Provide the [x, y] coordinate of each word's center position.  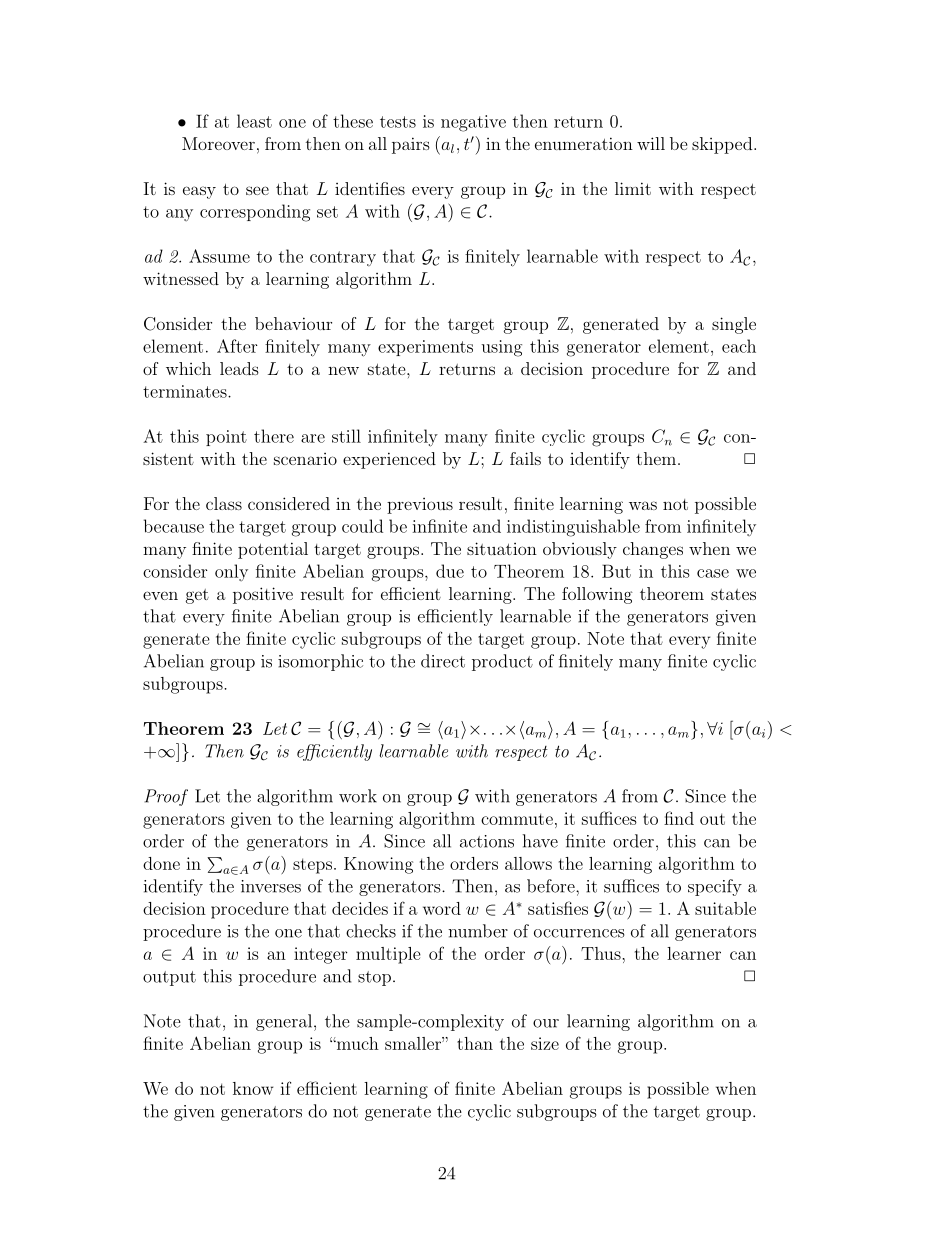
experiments [425, 348]
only [231, 572]
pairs [411, 145]
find [679, 818]
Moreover [218, 143]
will [651, 143]
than [475, 1043]
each [739, 346]
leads [239, 368]
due [450, 571]
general [284, 1022]
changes [653, 550]
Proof [166, 797]
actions [487, 841]
